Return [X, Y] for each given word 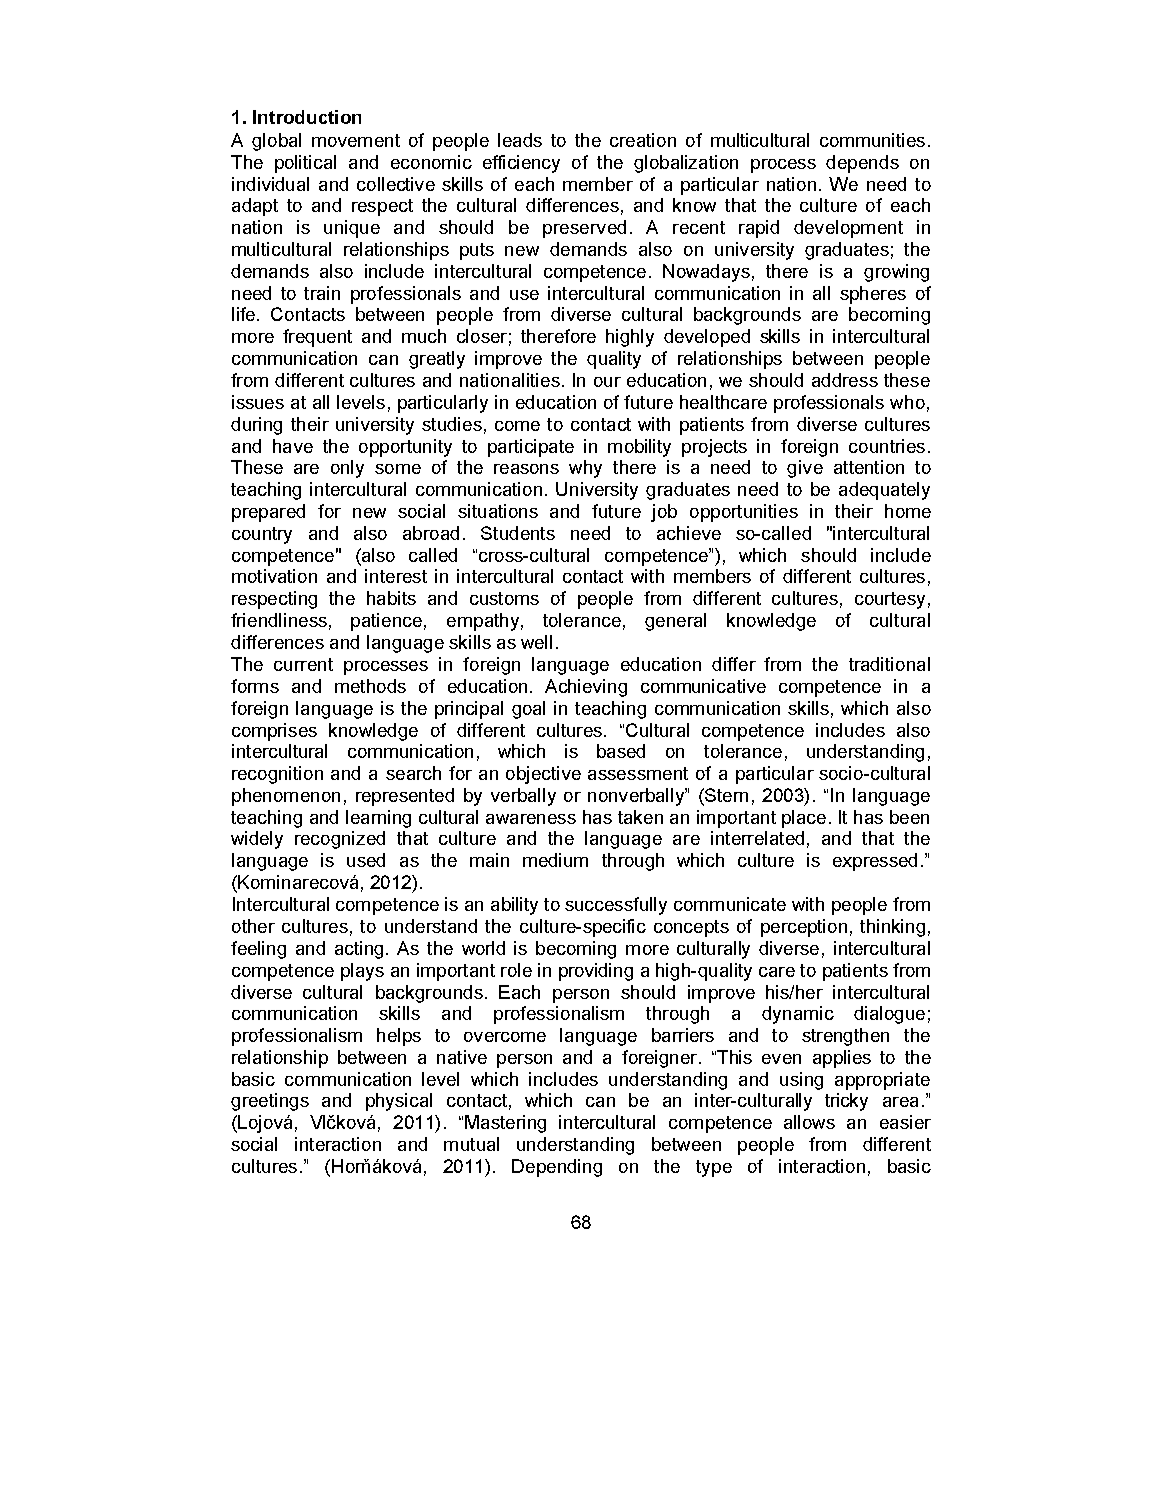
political [305, 164]
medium [555, 860]
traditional [889, 664]
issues [258, 402]
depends [862, 164]
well [536, 642]
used [366, 860]
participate [531, 448]
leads [520, 140]
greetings [270, 1102]
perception [804, 928]
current [303, 664]
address [845, 380]
